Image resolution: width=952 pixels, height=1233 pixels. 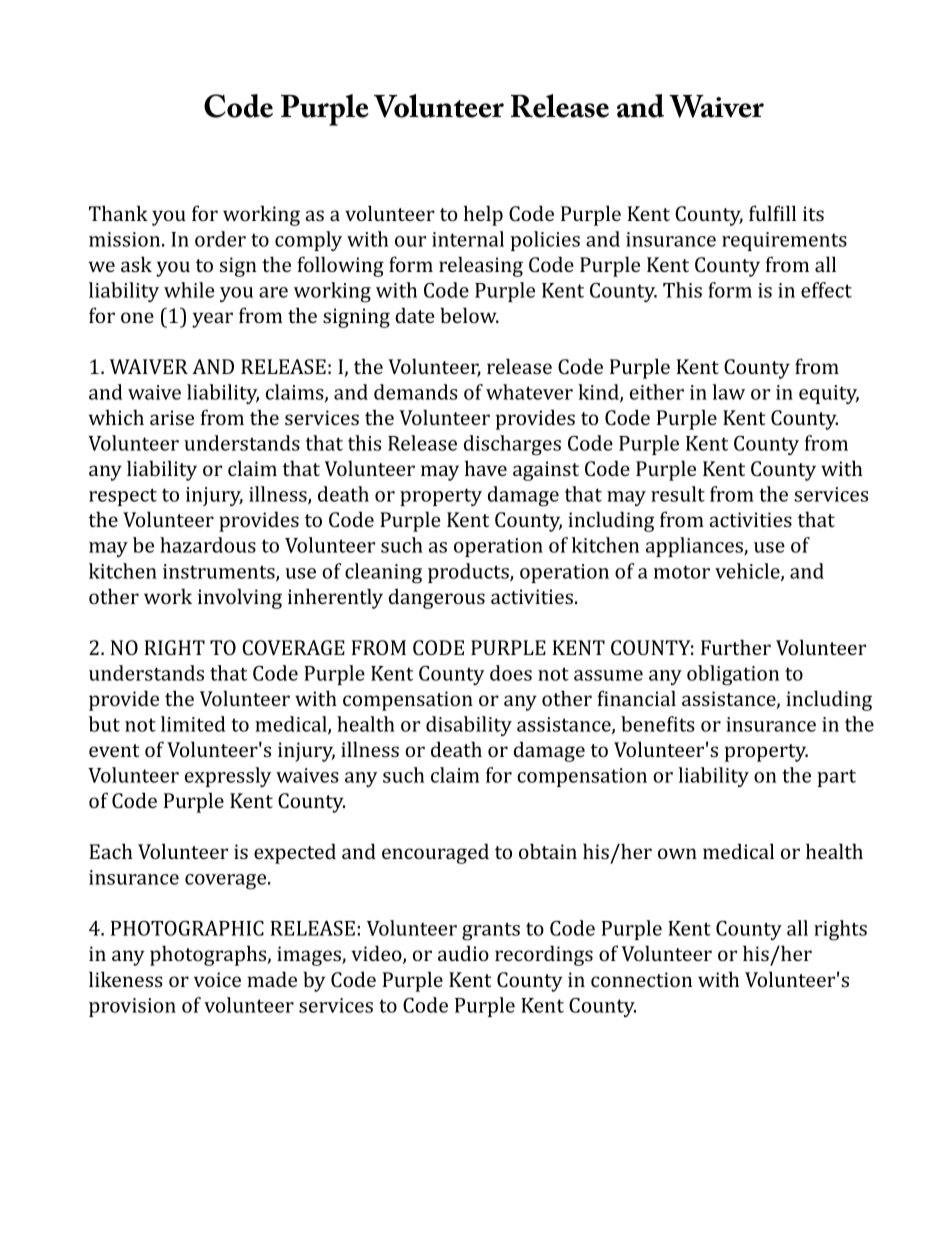 I want to click on limited, so click(x=193, y=724).
